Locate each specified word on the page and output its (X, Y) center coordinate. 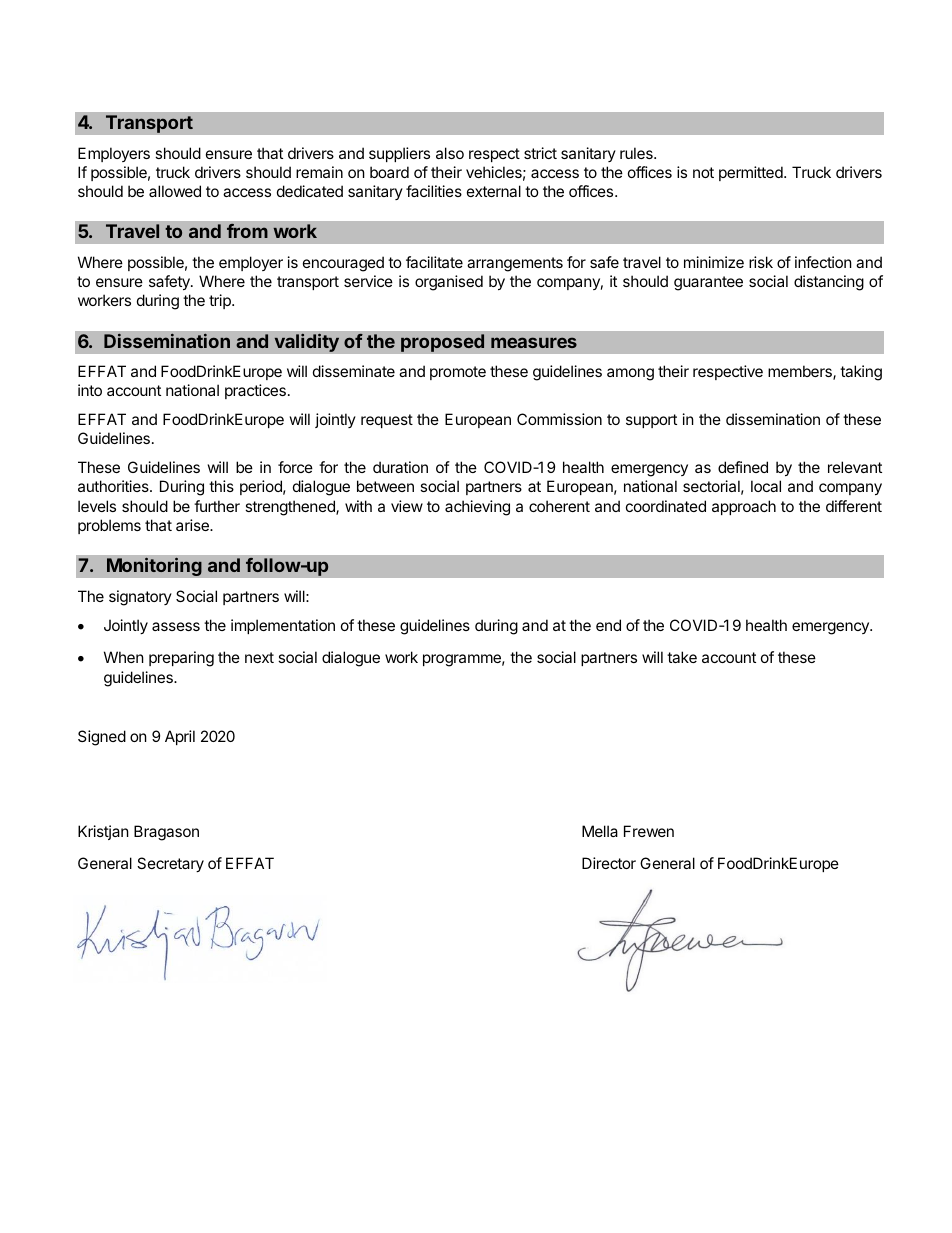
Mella (600, 831)
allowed (175, 191)
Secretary (170, 864)
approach (744, 507)
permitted (752, 173)
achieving (477, 508)
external (494, 191)
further (217, 506)
